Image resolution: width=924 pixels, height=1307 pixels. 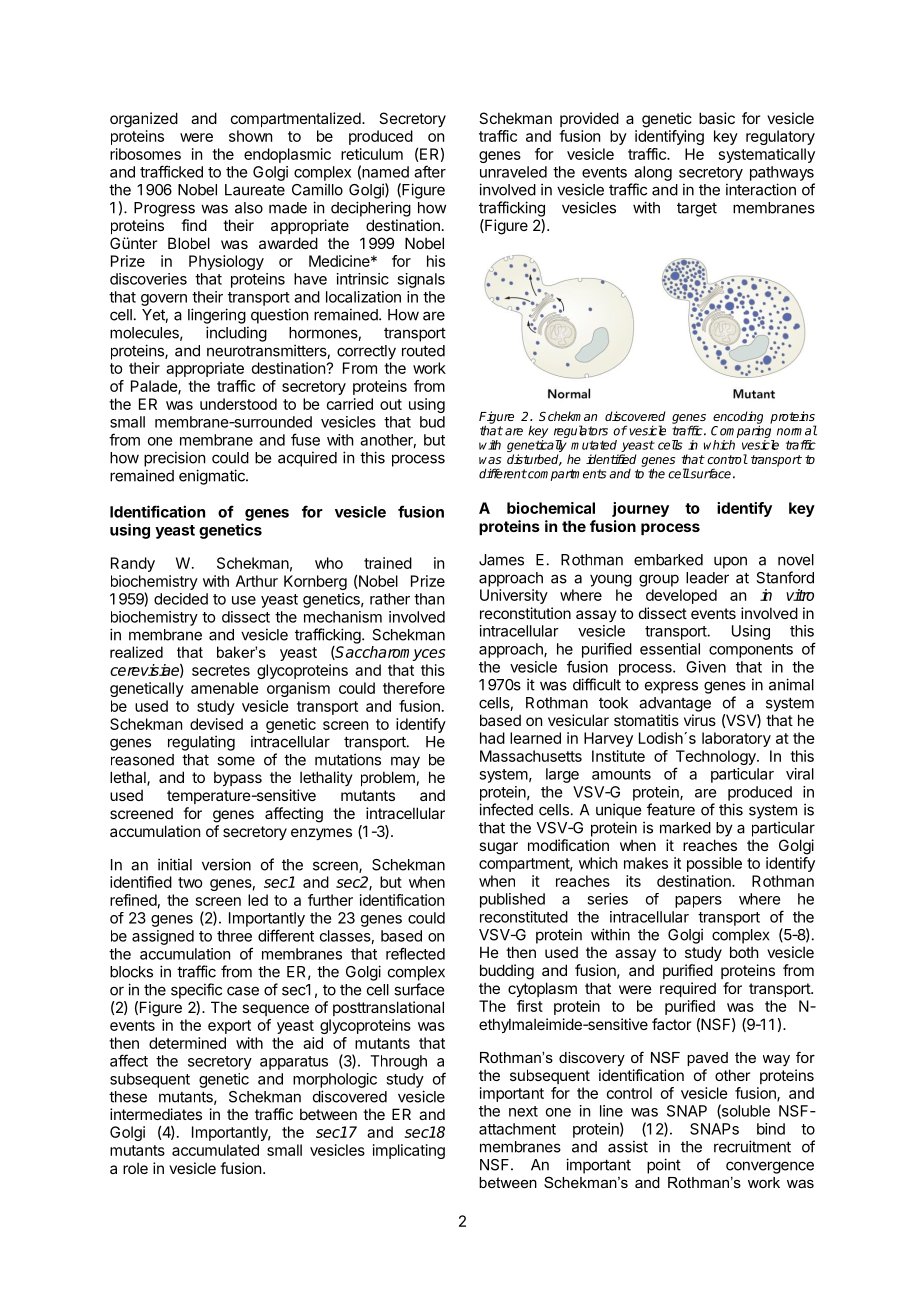 I want to click on routed, so click(x=423, y=351).
